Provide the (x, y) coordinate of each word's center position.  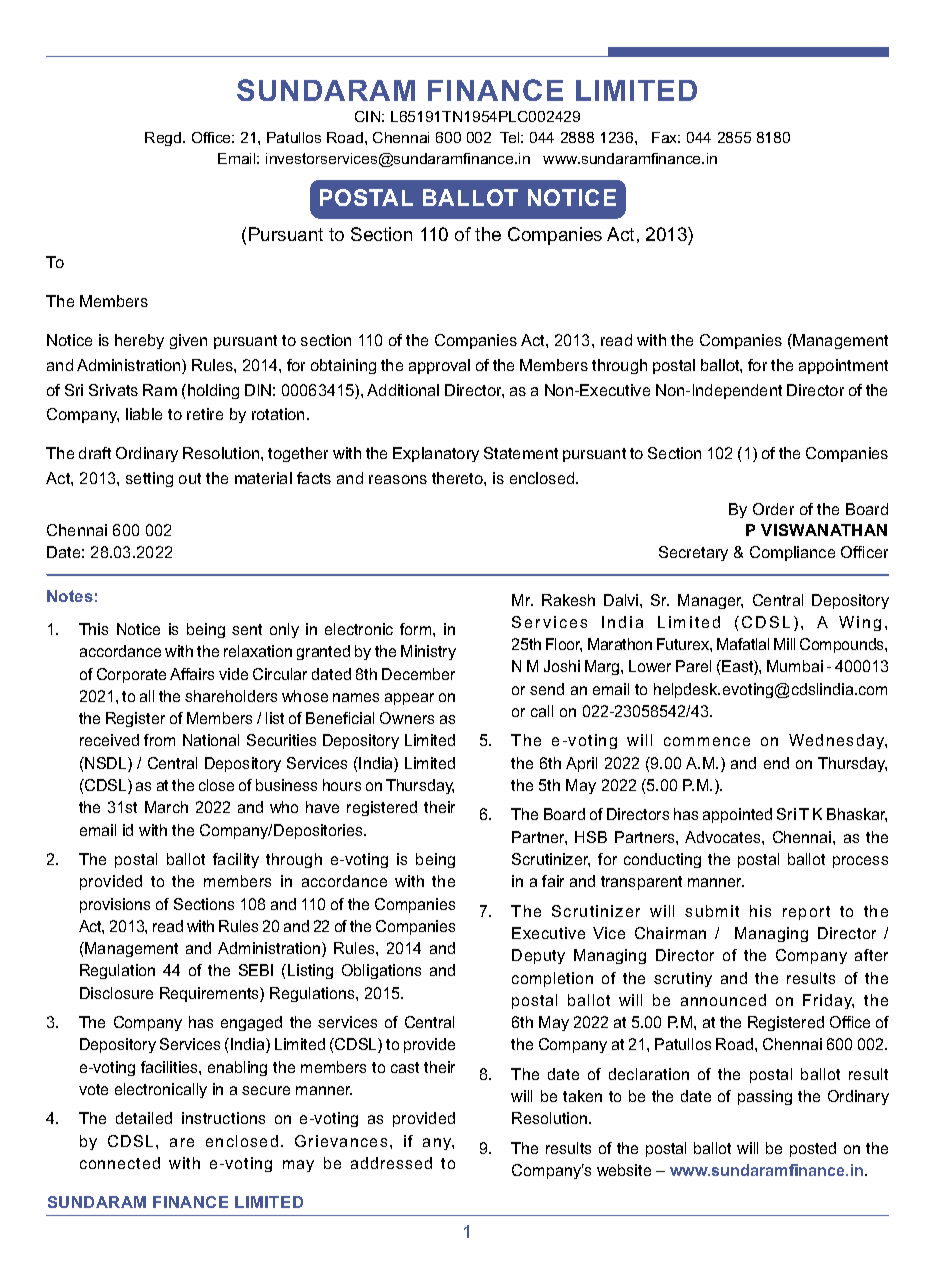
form (417, 629)
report (806, 913)
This (93, 629)
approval (439, 366)
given (188, 341)
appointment (843, 366)
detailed (144, 1118)
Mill (784, 644)
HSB (591, 837)
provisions (115, 905)
